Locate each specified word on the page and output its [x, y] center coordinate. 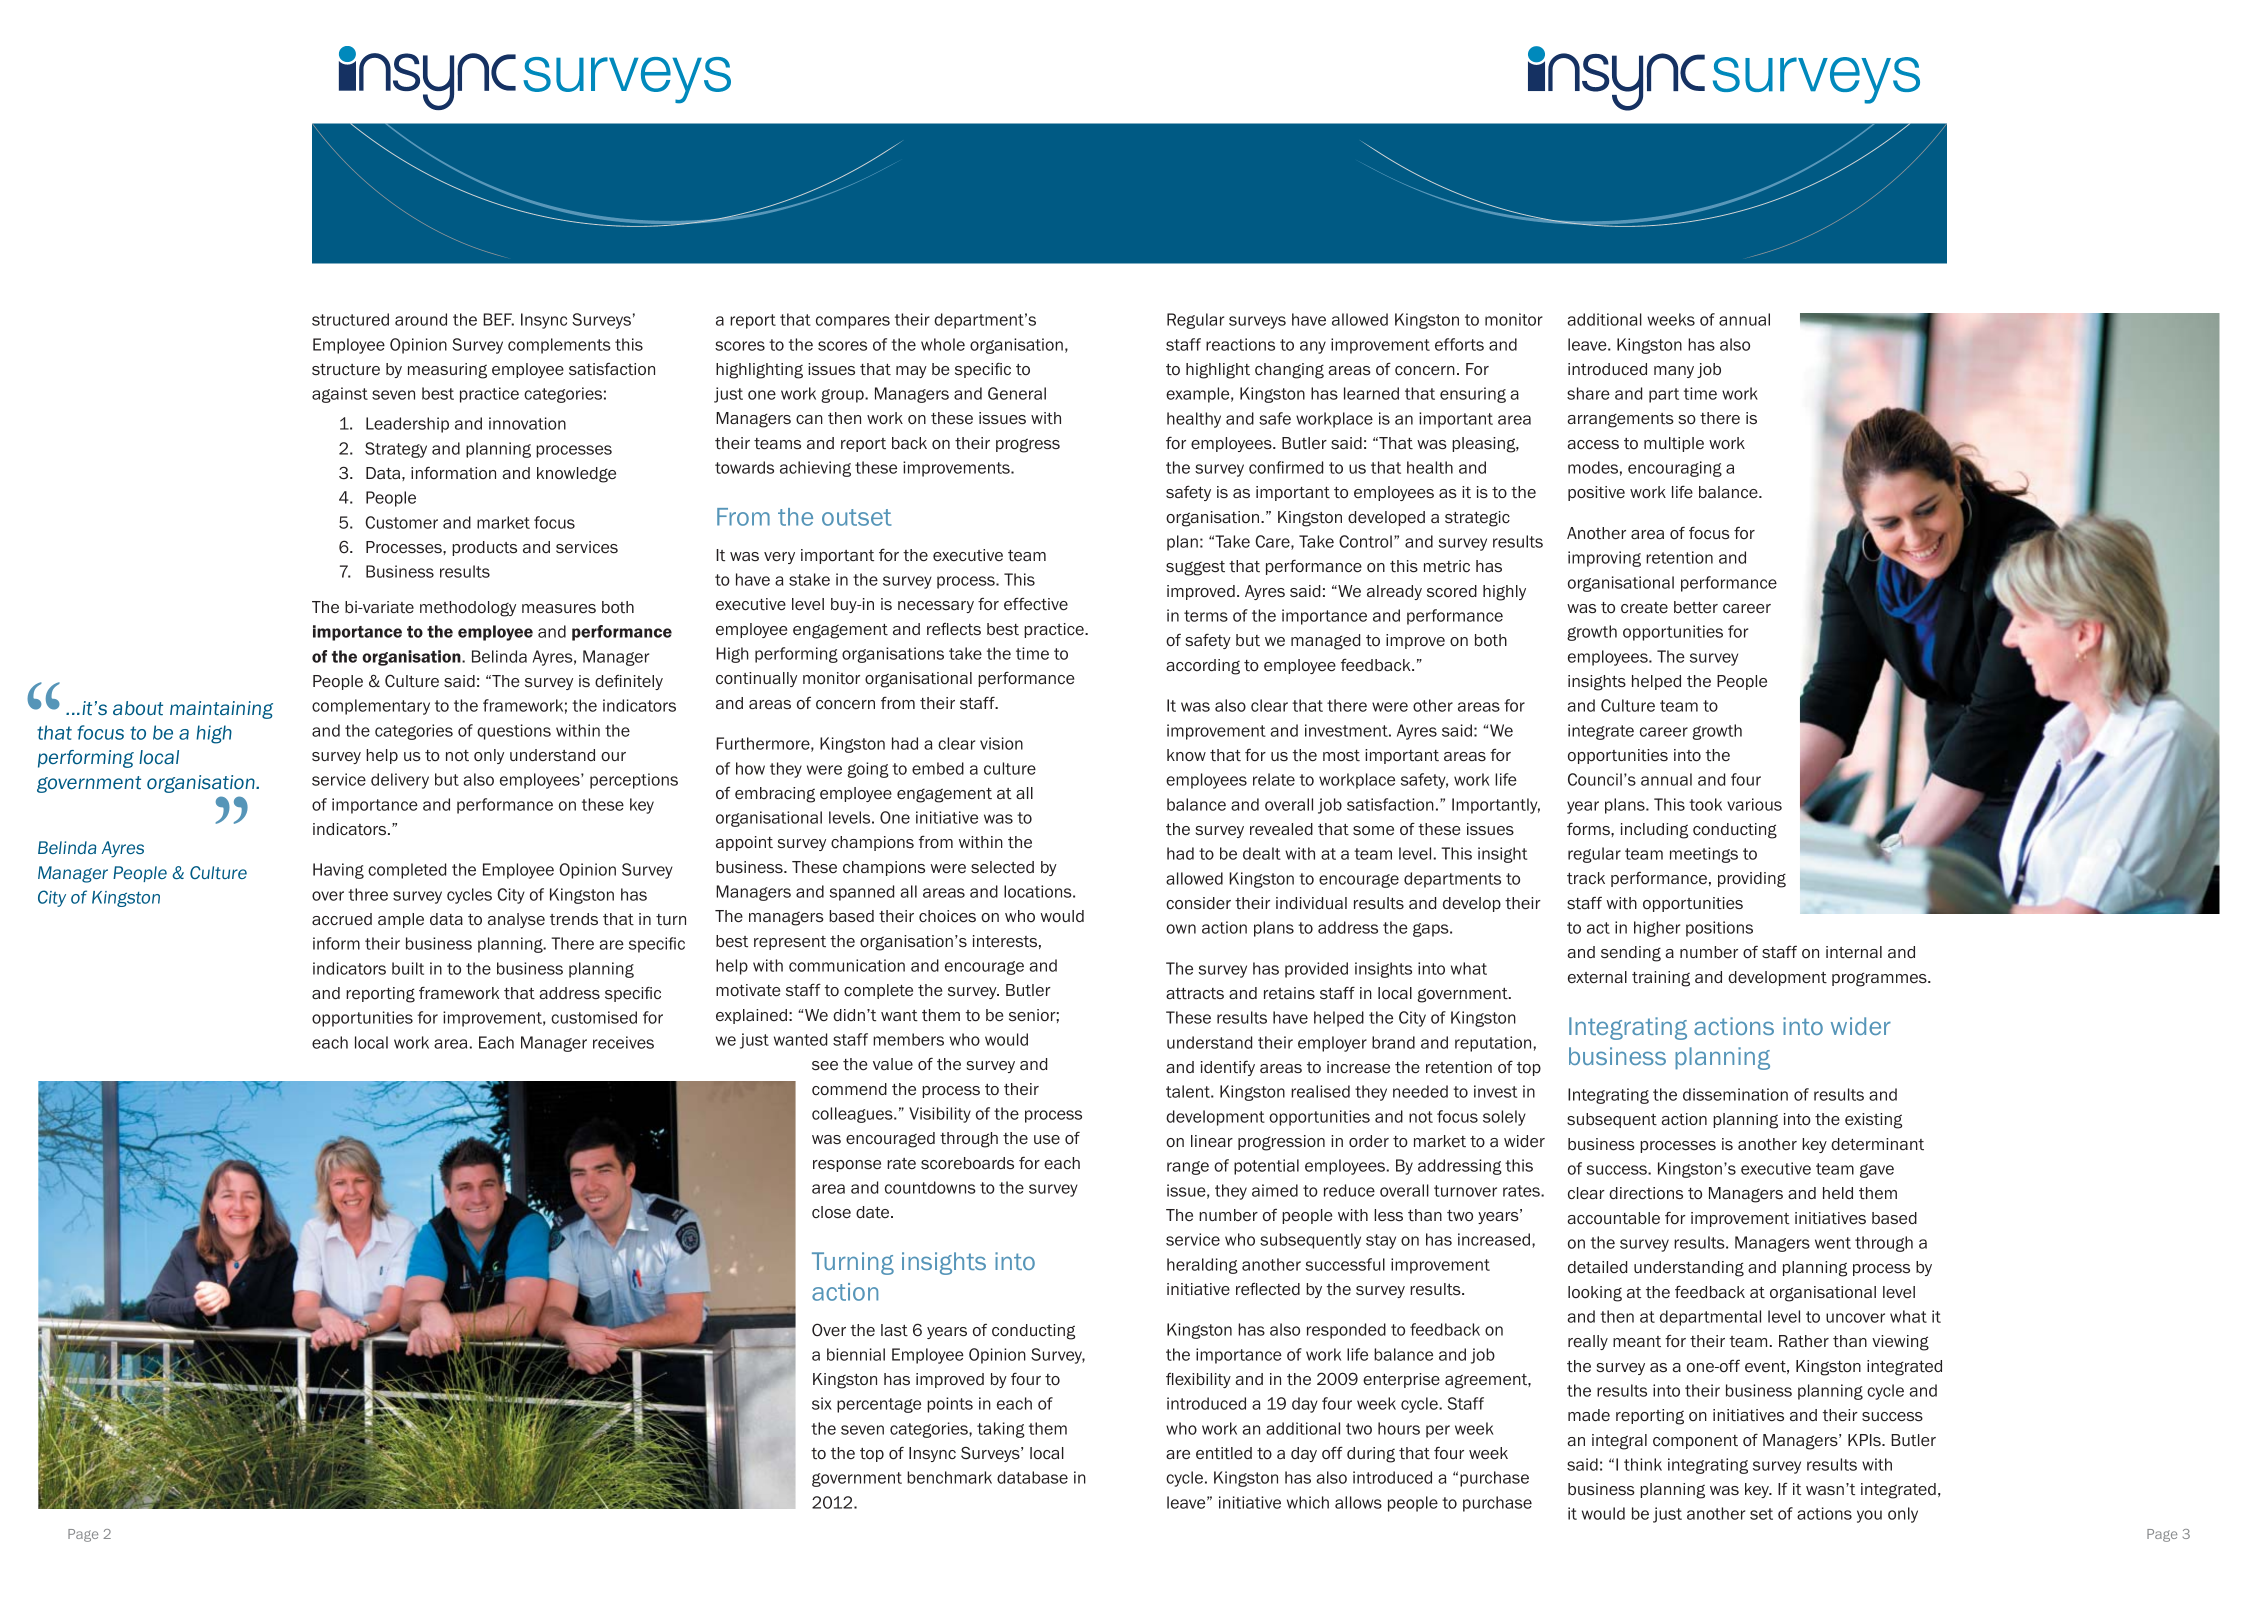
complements [559, 346]
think [1643, 1464]
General [1017, 393]
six [822, 1403]
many [1674, 372]
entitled [1224, 1453]
